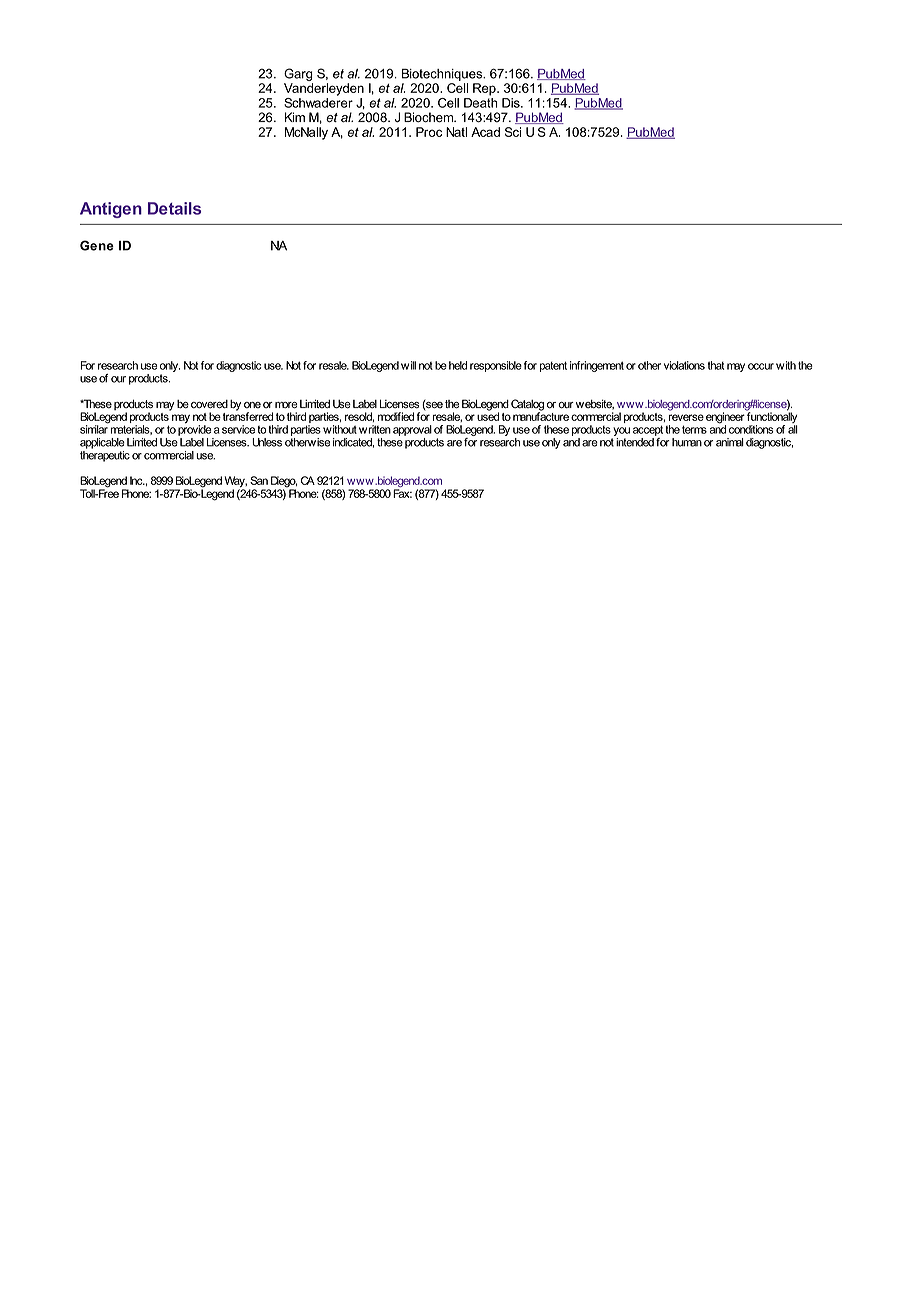 The image size is (924, 1307). What do you see at coordinates (512, 103) in the screenshot?
I see `Dis` at bounding box center [512, 103].
